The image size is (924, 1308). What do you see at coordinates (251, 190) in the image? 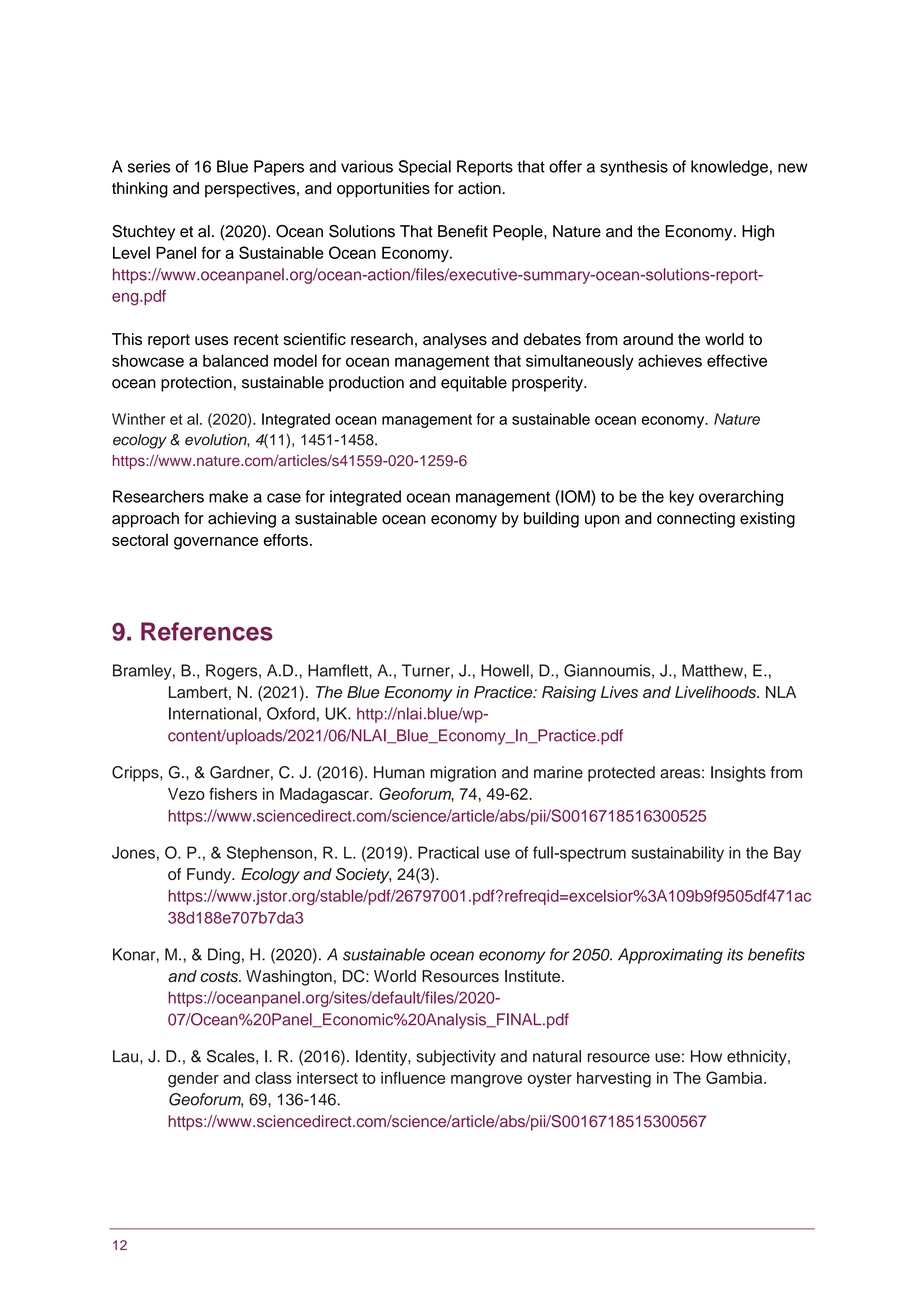
I see `perspectives` at bounding box center [251, 190].
